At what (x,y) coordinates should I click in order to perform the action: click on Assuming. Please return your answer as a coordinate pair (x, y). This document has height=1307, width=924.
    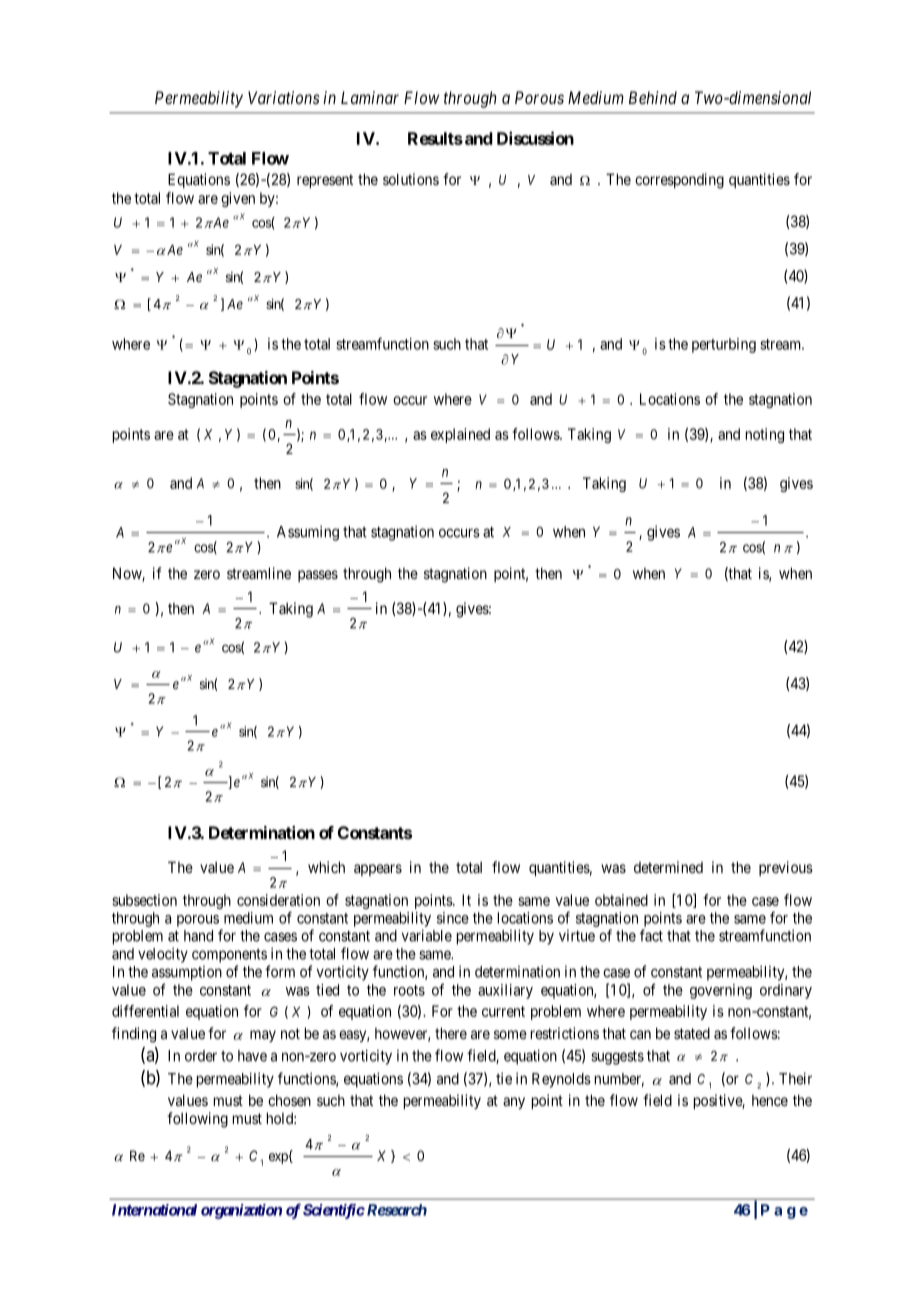
    Looking at the image, I should click on (308, 533).
